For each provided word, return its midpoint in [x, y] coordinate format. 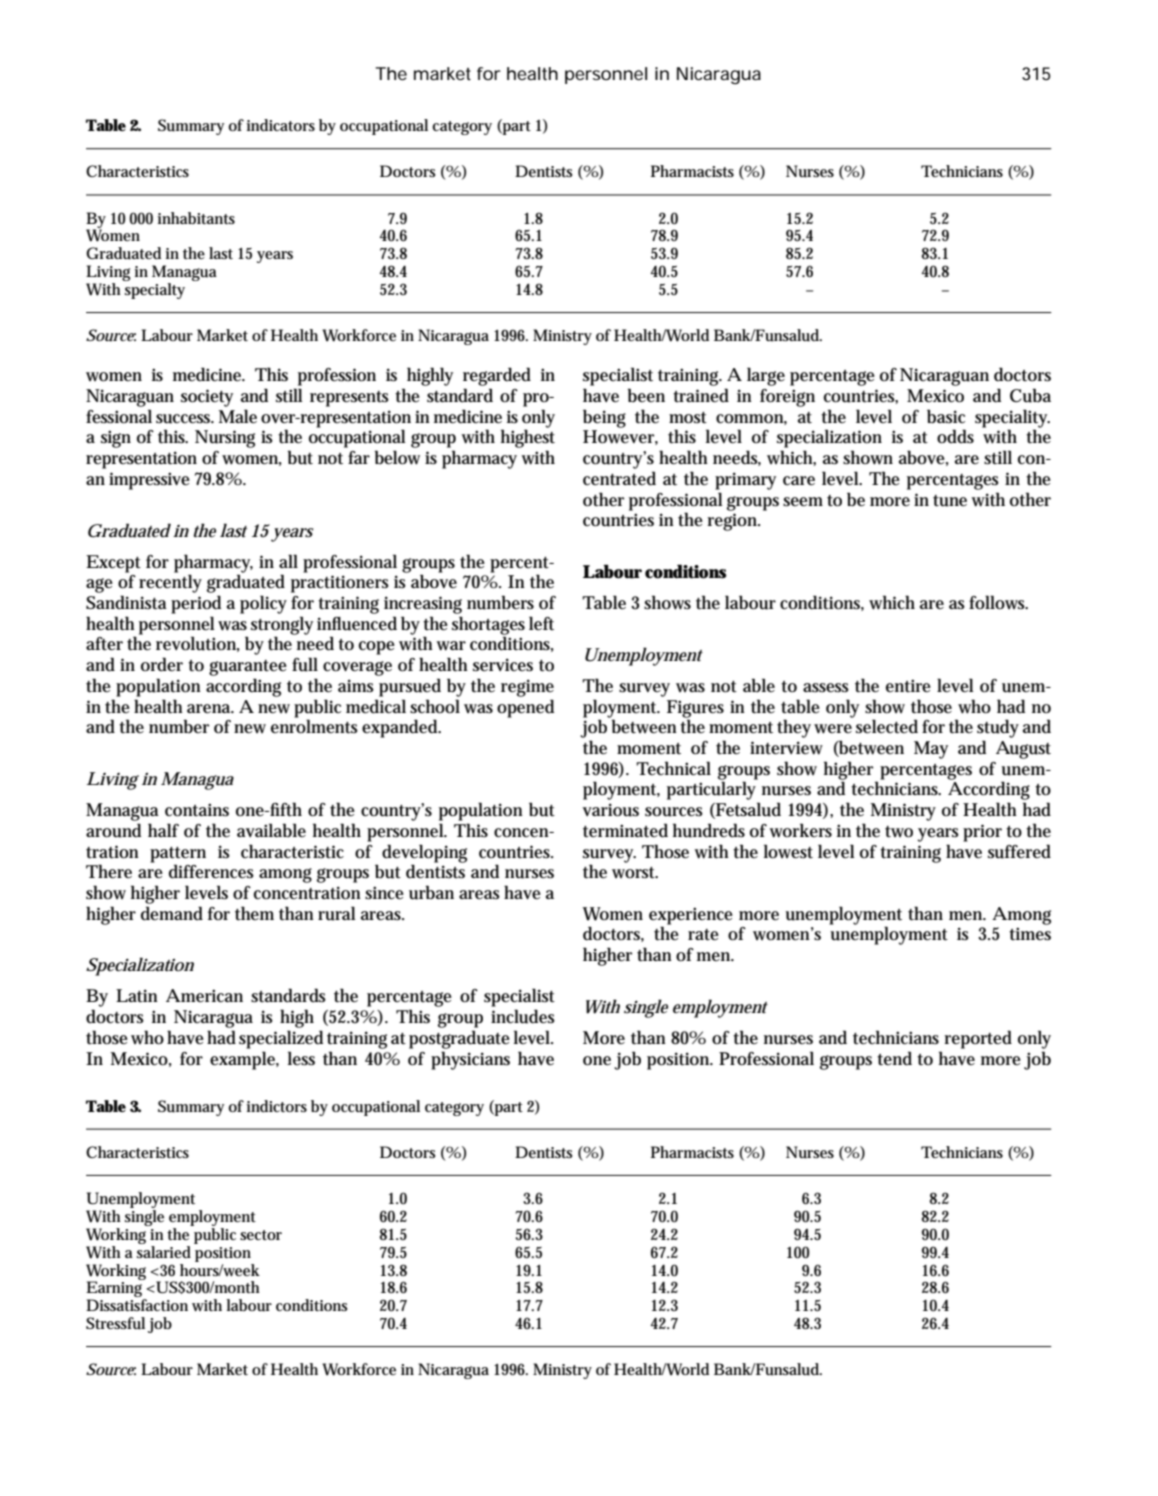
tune [950, 501]
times [1030, 934]
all [288, 561]
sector [261, 1235]
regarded [497, 376]
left [541, 623]
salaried [164, 1250]
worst [634, 873]
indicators [280, 125]
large [766, 376]
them [254, 913]
